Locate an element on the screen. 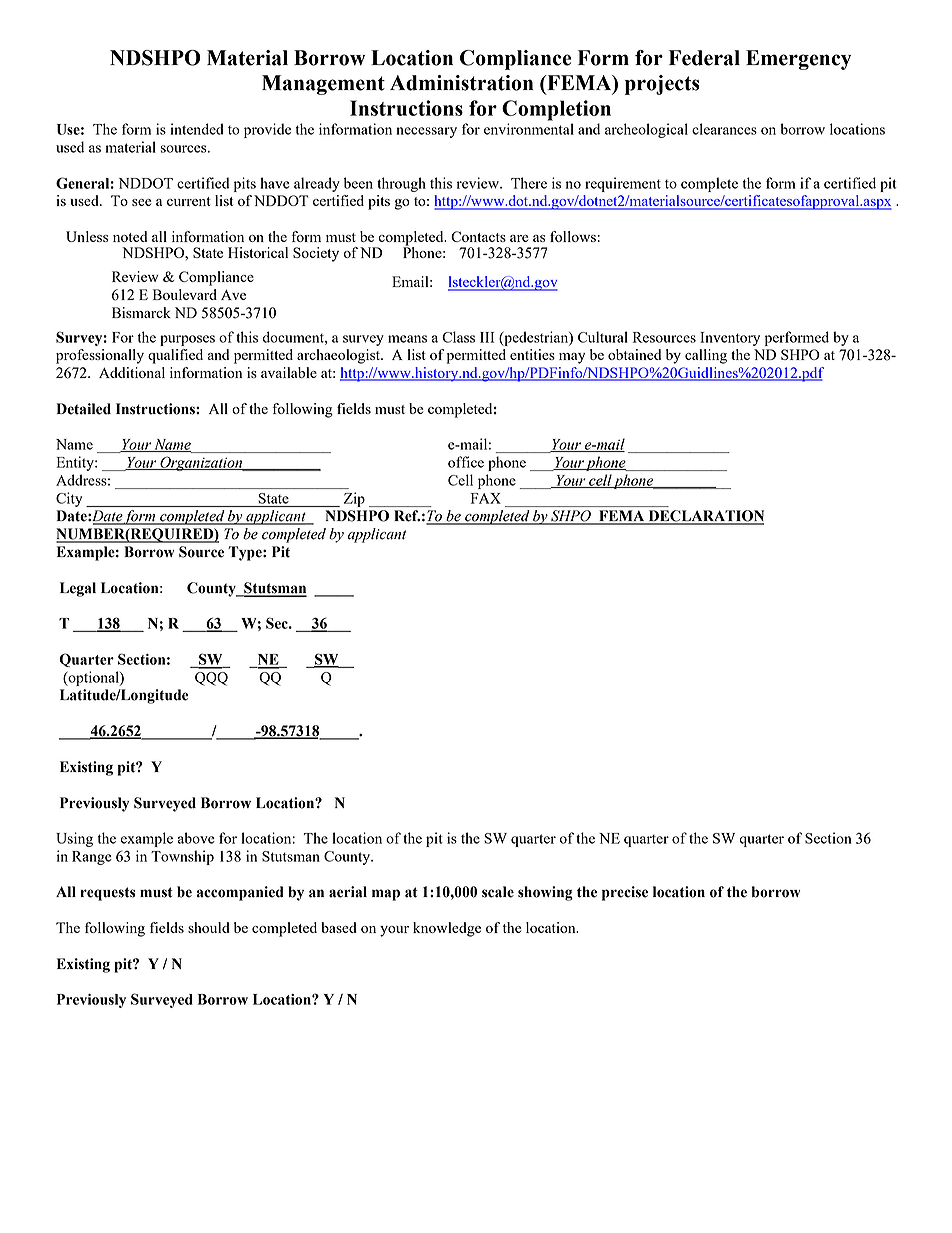  City is located at coordinates (69, 499).
